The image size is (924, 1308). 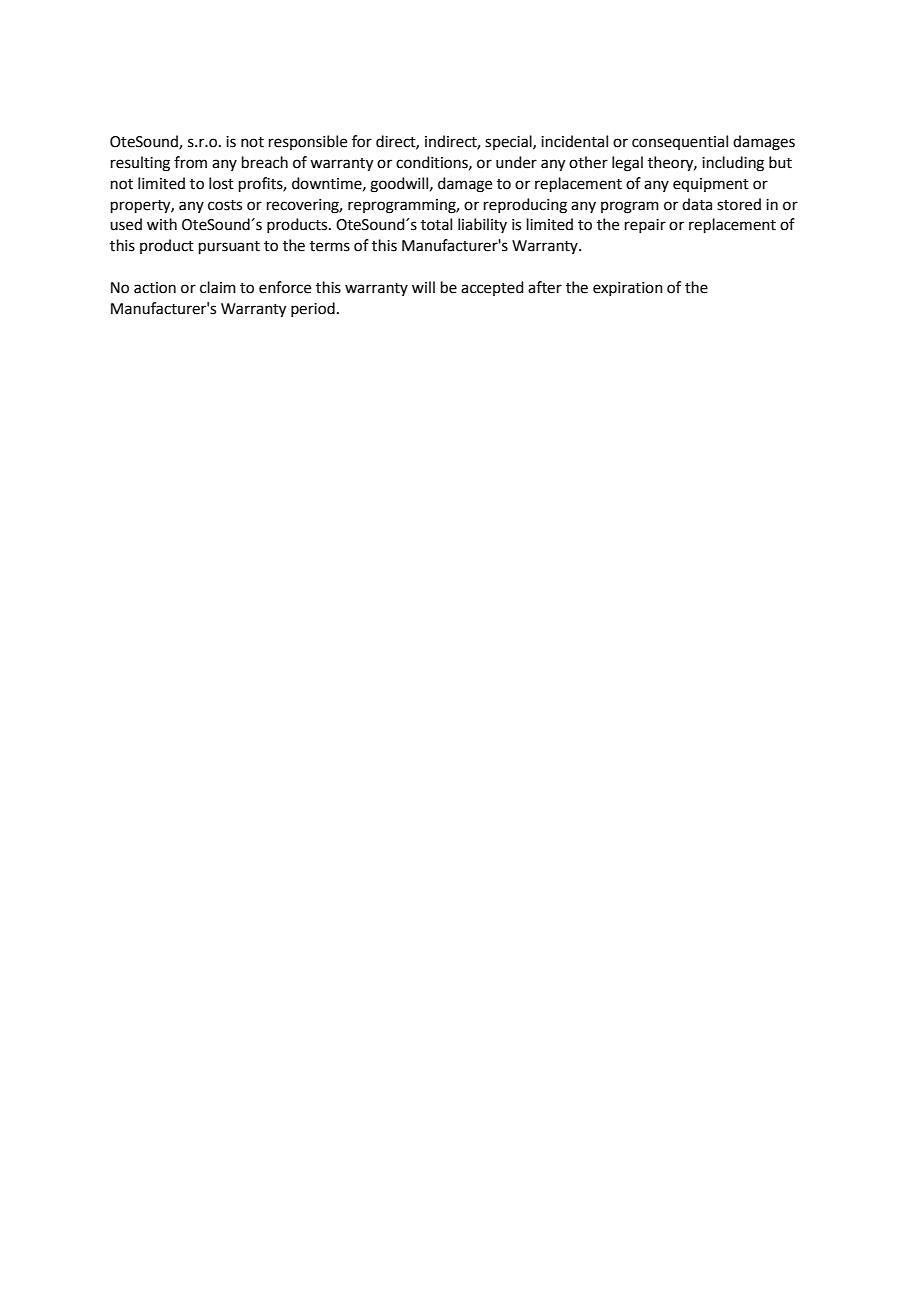 I want to click on expiration, so click(x=628, y=289).
